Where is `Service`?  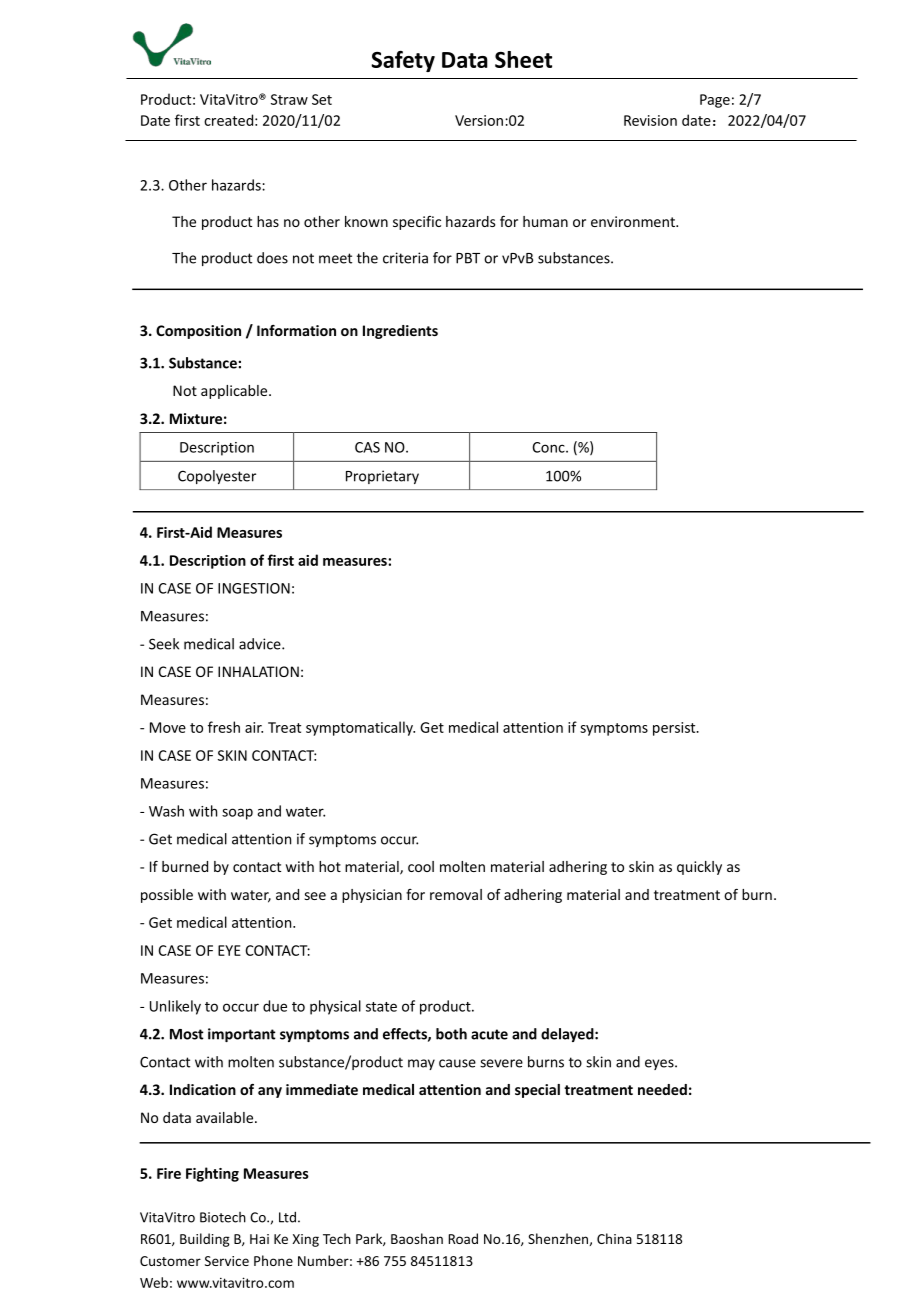 Service is located at coordinates (227, 1261).
